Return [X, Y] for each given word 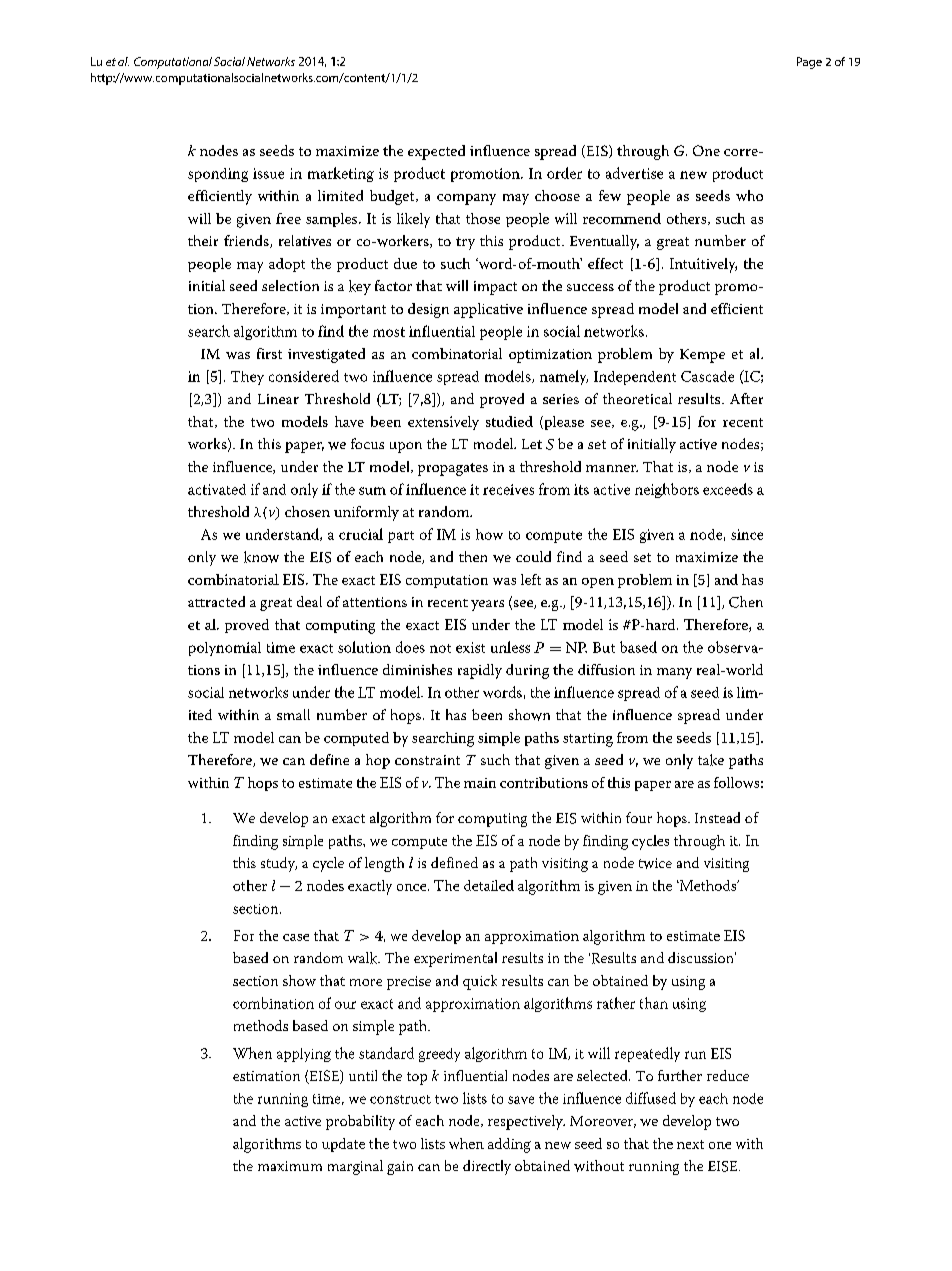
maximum [290, 1166]
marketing [341, 174]
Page [809, 63]
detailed [489, 885]
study [279, 864]
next [690, 1144]
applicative [488, 310]
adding [509, 1145]
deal [309, 601]
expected [436, 152]
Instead [717, 817]
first [269, 353]
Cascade [707, 376]
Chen [746, 602]
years [487, 605]
